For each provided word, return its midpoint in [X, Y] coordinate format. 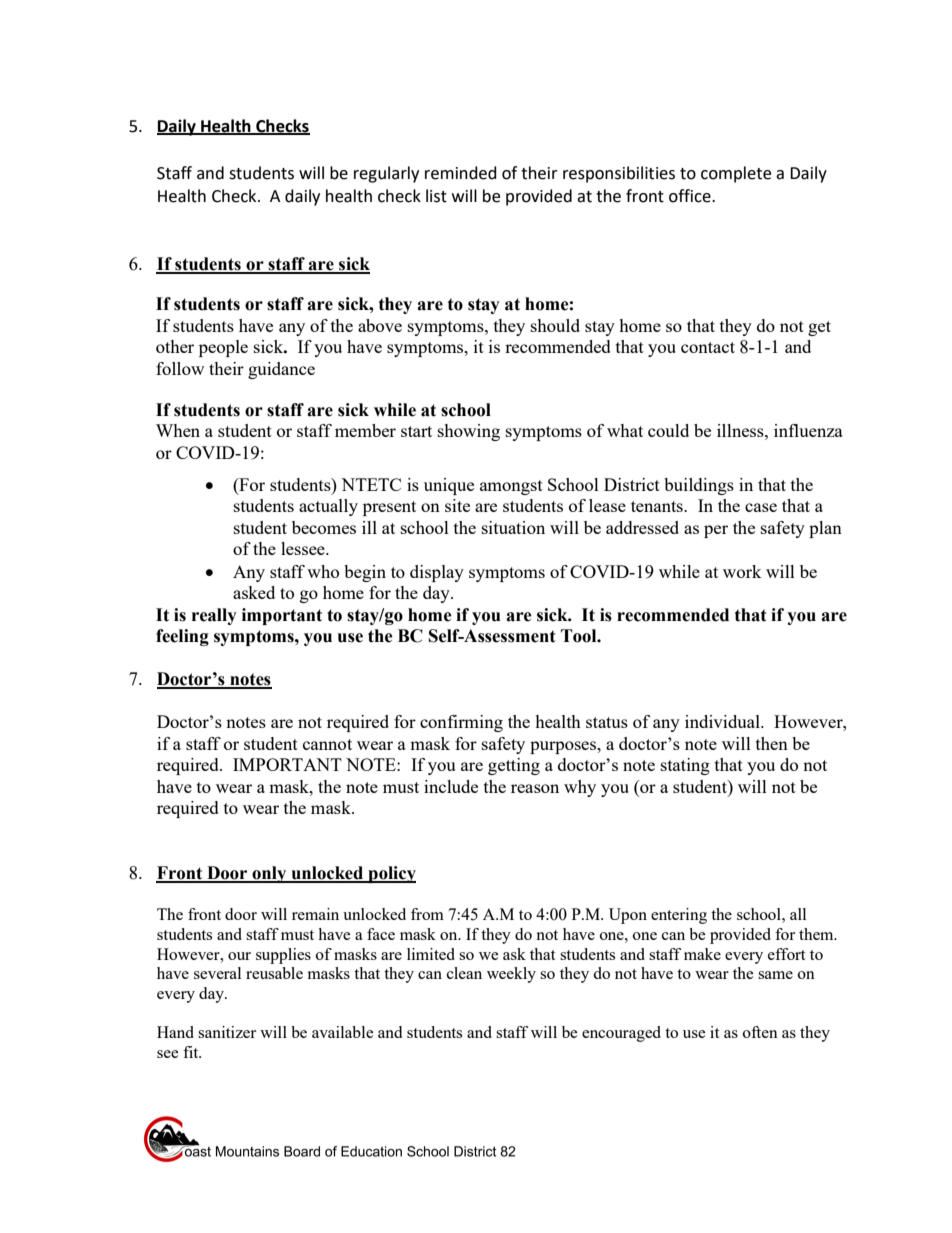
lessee [304, 548]
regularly [386, 174]
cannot [327, 744]
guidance [281, 370]
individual [723, 721]
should [555, 325]
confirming [461, 723]
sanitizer [227, 1032]
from [427, 914]
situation [513, 527]
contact [708, 347]
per [716, 531]
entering [679, 916]
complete [736, 174]
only [269, 874]
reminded [461, 173]
